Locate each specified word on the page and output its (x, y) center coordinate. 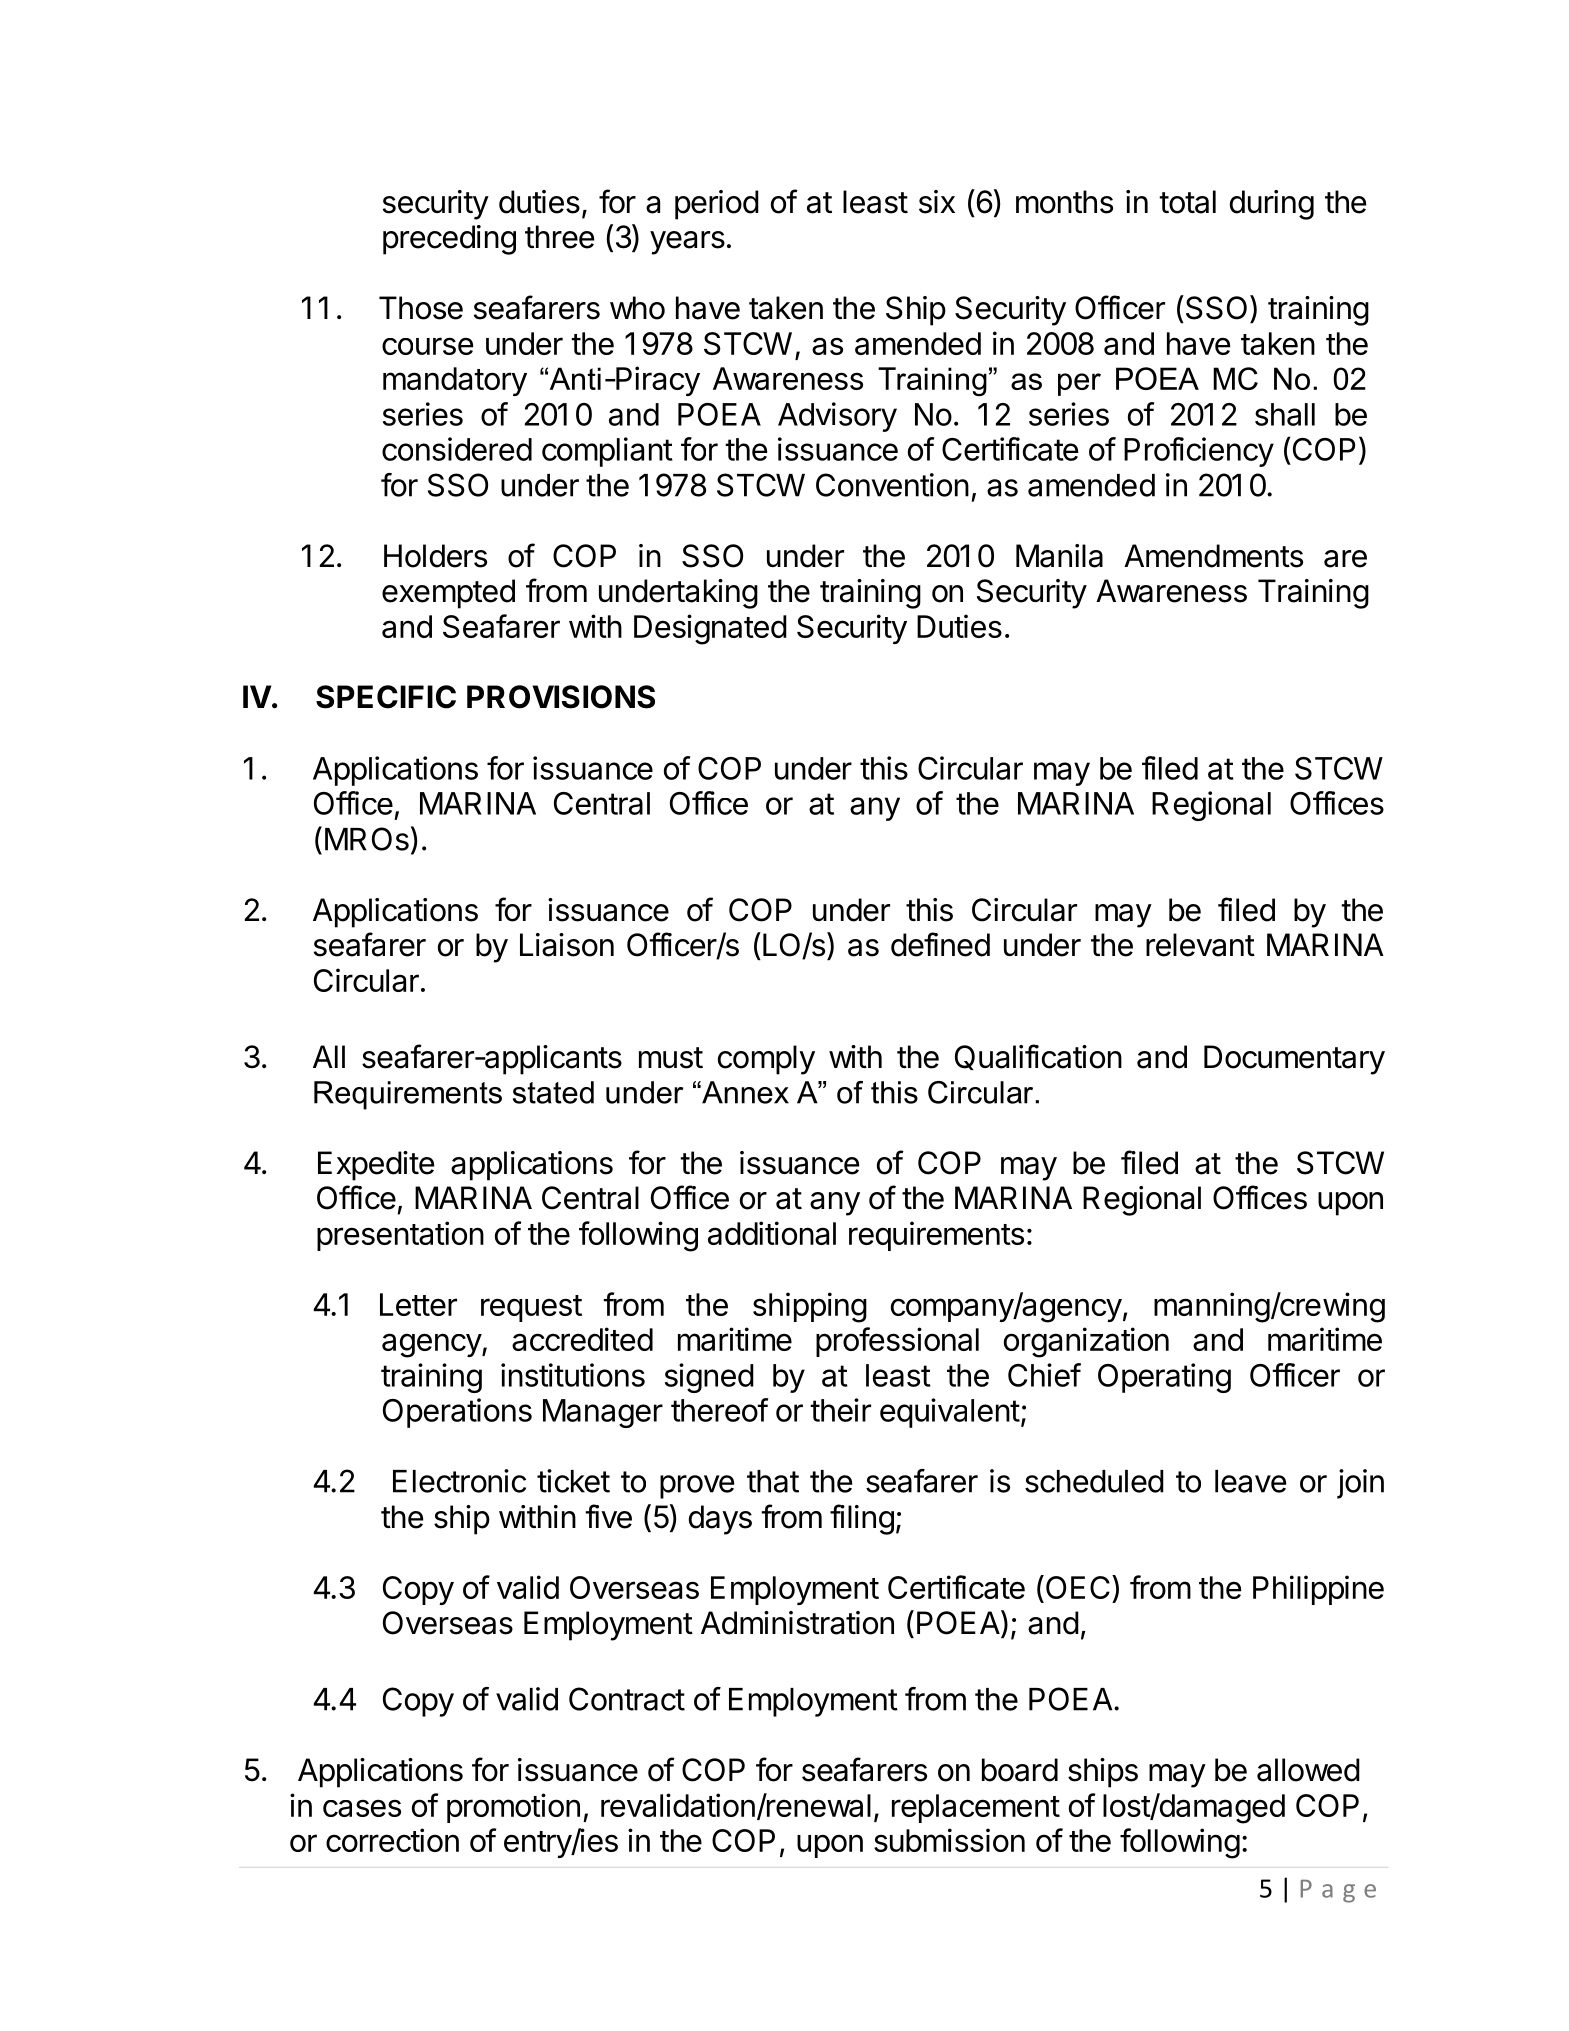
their (840, 1410)
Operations (457, 1413)
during (1272, 205)
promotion (513, 1808)
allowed (1308, 1770)
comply (766, 1060)
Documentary (1294, 1060)
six (937, 202)
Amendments (1213, 556)
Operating (1164, 1378)
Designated (710, 629)
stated (553, 1092)
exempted (448, 594)
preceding (449, 240)
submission (949, 1840)
